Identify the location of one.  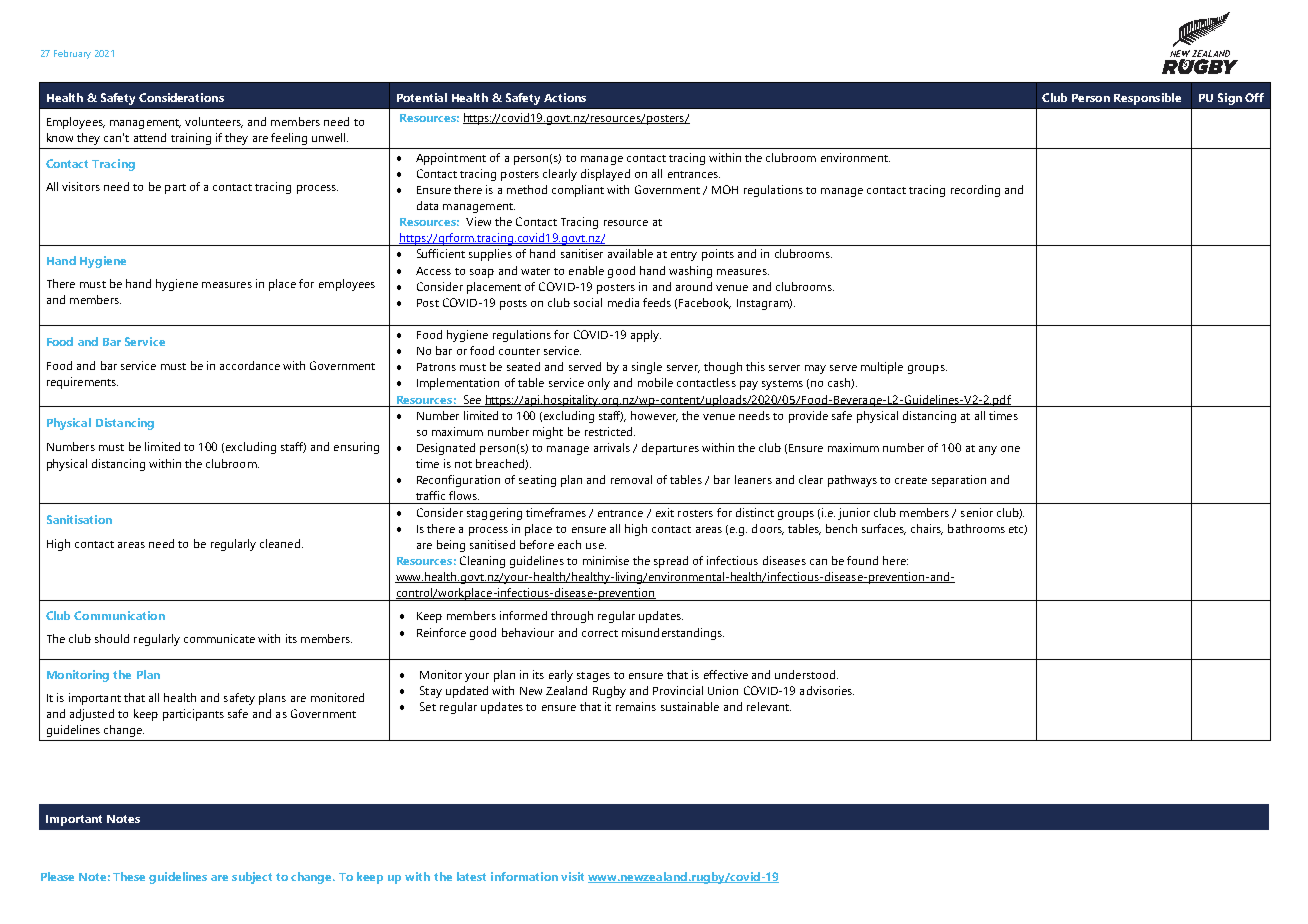
(1010, 449).
